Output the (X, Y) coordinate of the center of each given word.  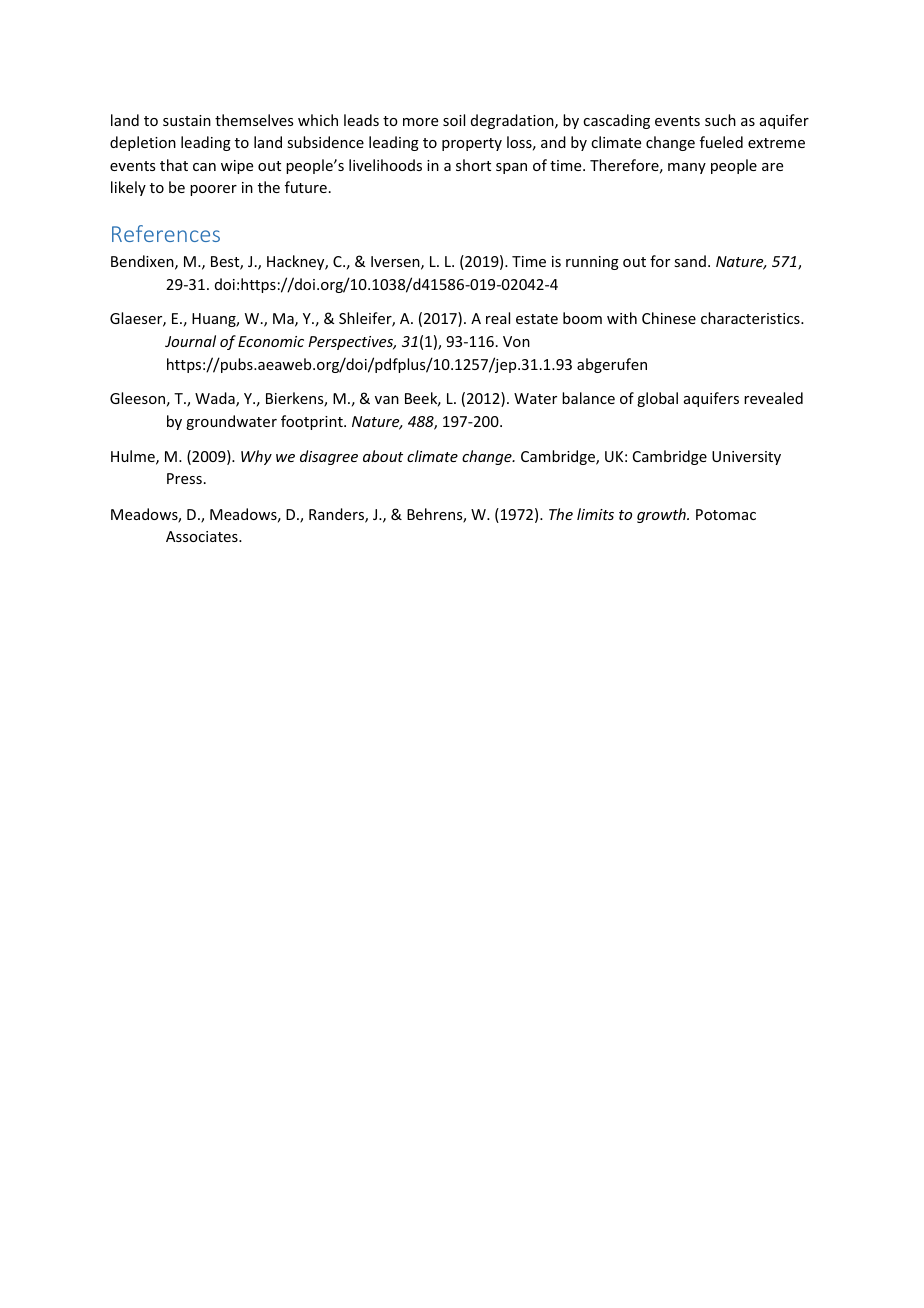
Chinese (669, 318)
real (498, 318)
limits (595, 514)
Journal (190, 341)
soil (454, 120)
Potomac (726, 514)
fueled (721, 142)
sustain (187, 120)
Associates (203, 536)
